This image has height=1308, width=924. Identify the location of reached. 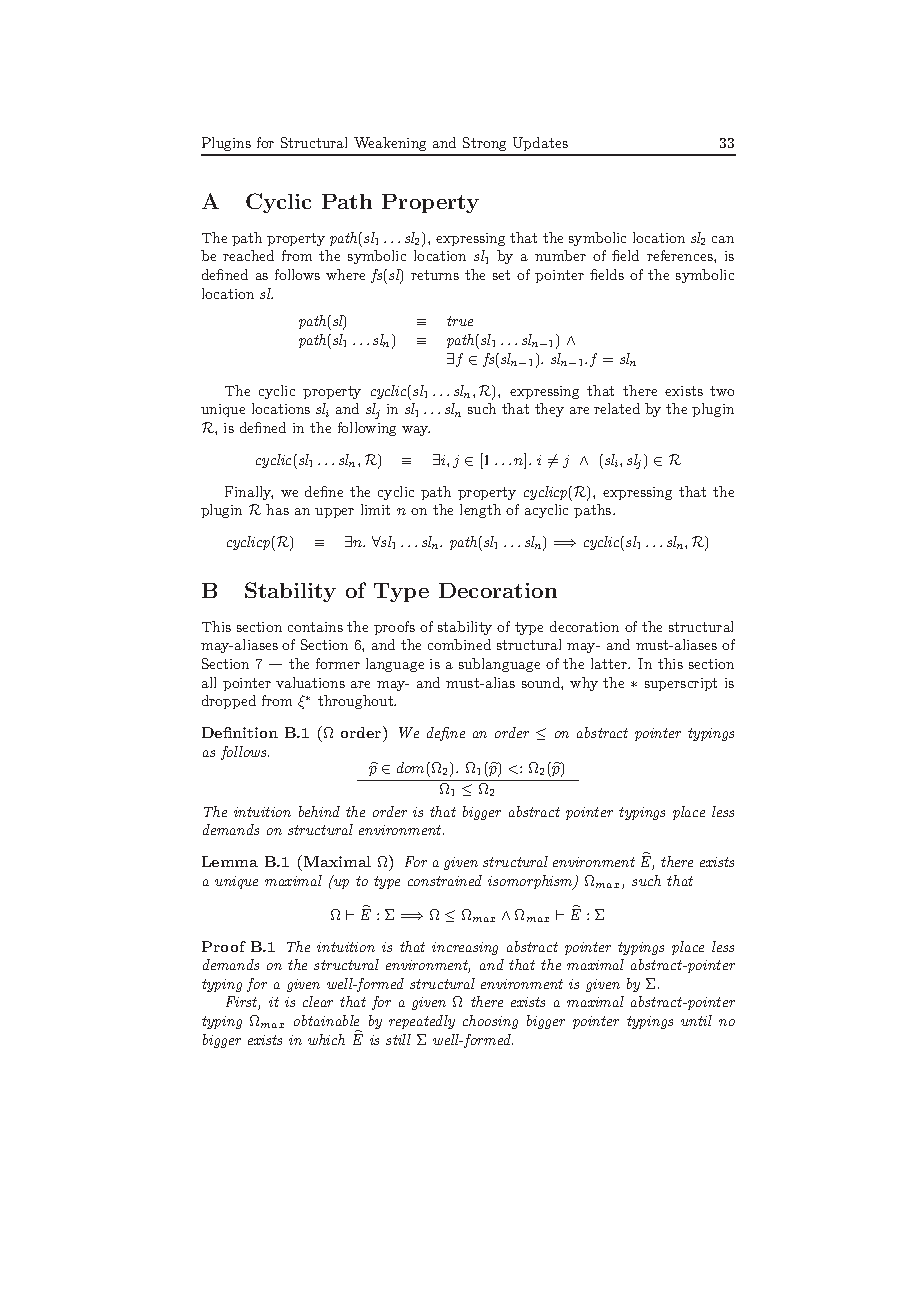
(248, 255).
